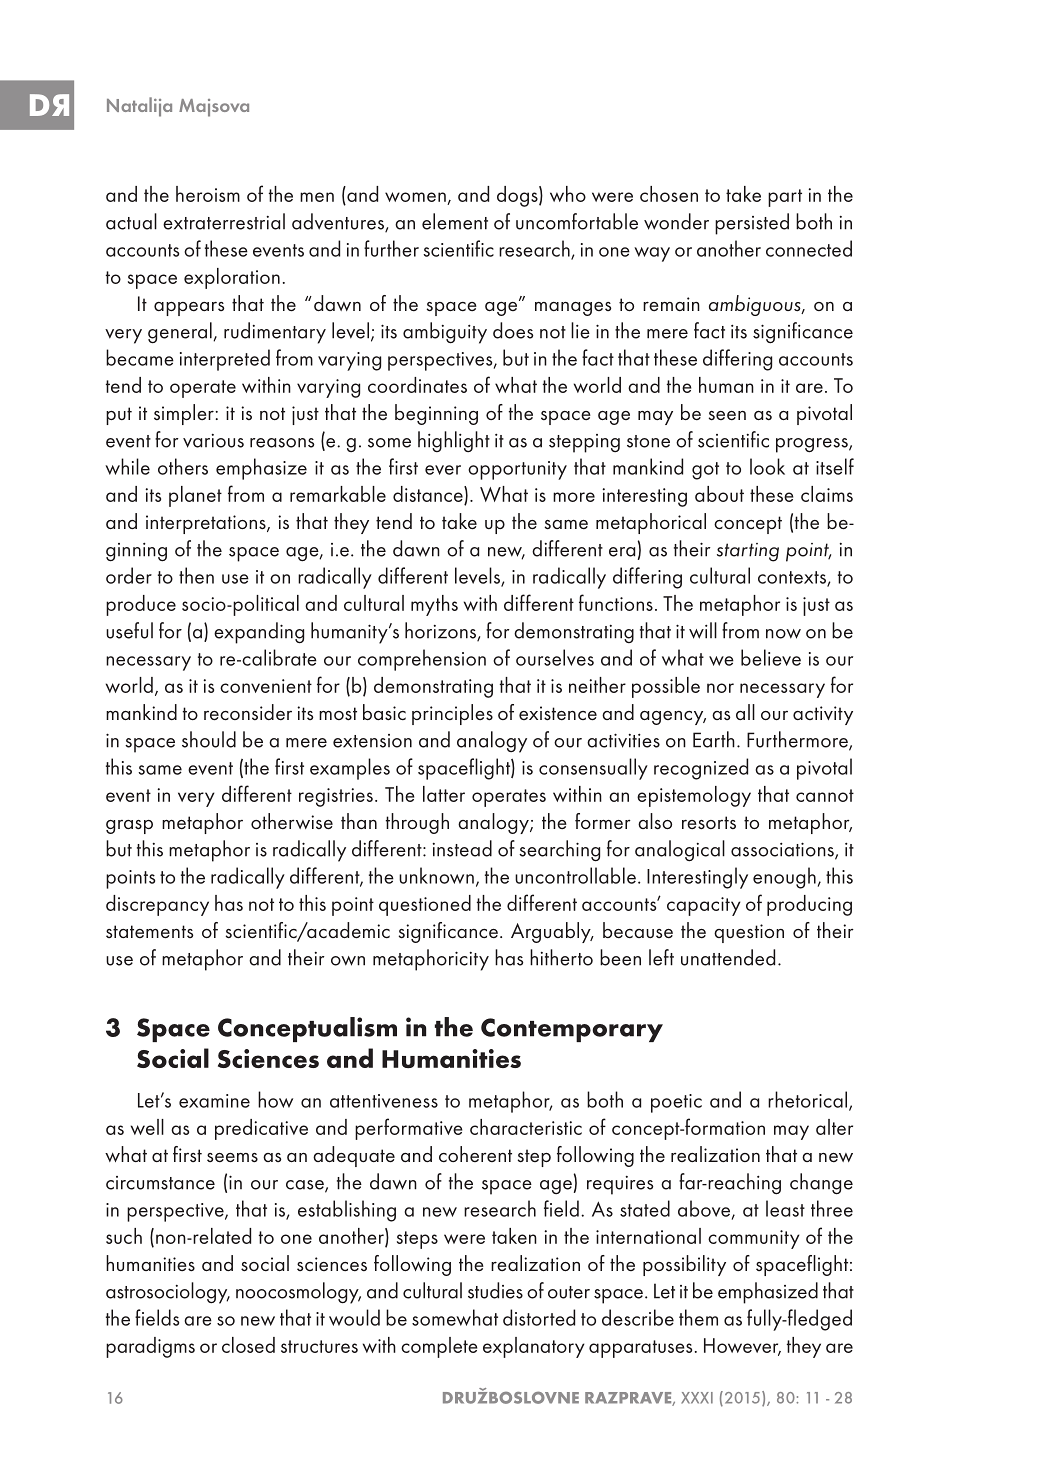 This screenshot has width=1039, height=1484. Describe the element at coordinates (697, 1398) in the screenshot. I see `XXXI` at that location.
